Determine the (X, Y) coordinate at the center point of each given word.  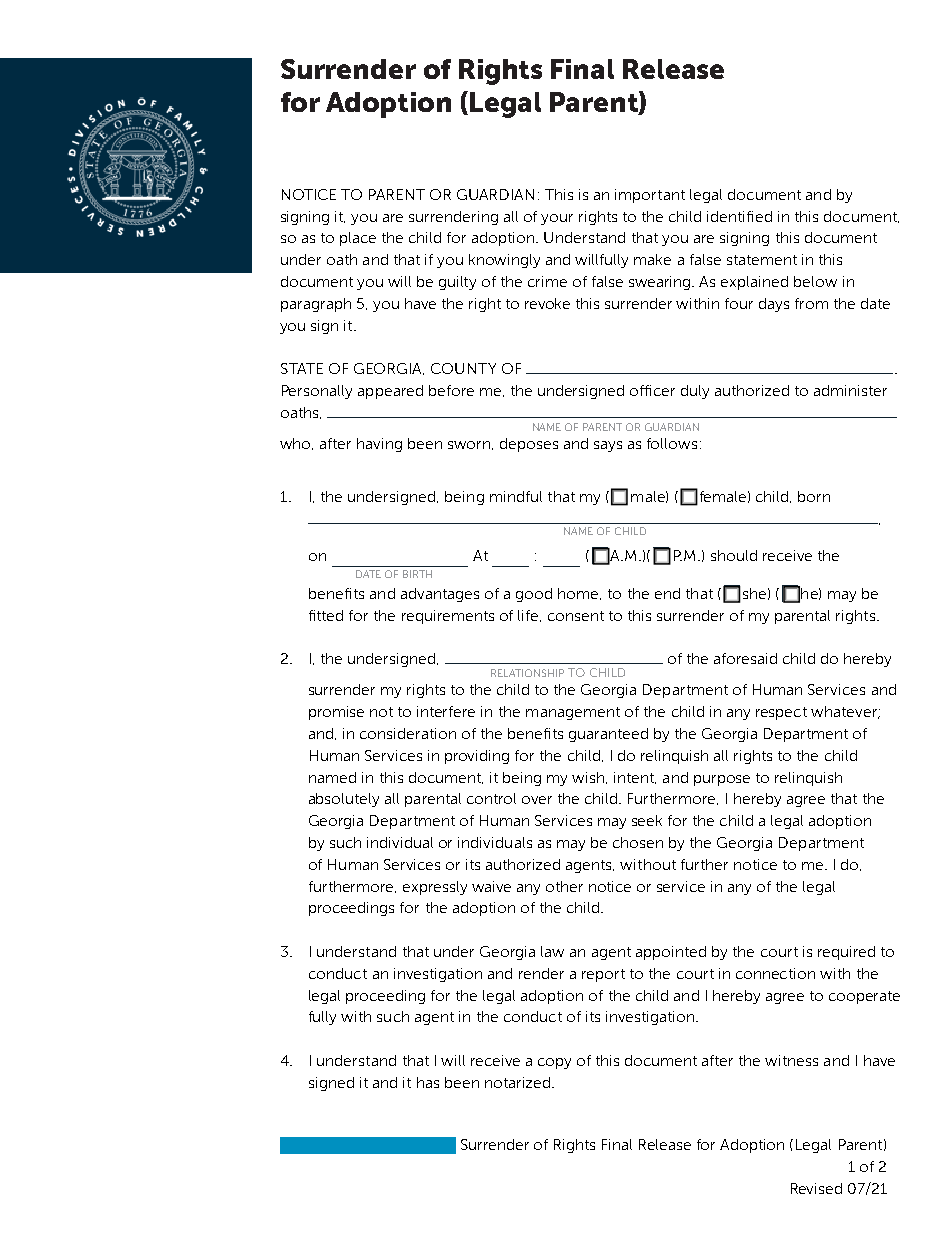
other (564, 886)
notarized (517, 1082)
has (428, 1082)
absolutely (344, 800)
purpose (722, 780)
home (579, 594)
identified (739, 216)
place (358, 239)
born (814, 496)
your (557, 219)
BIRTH (417, 574)
